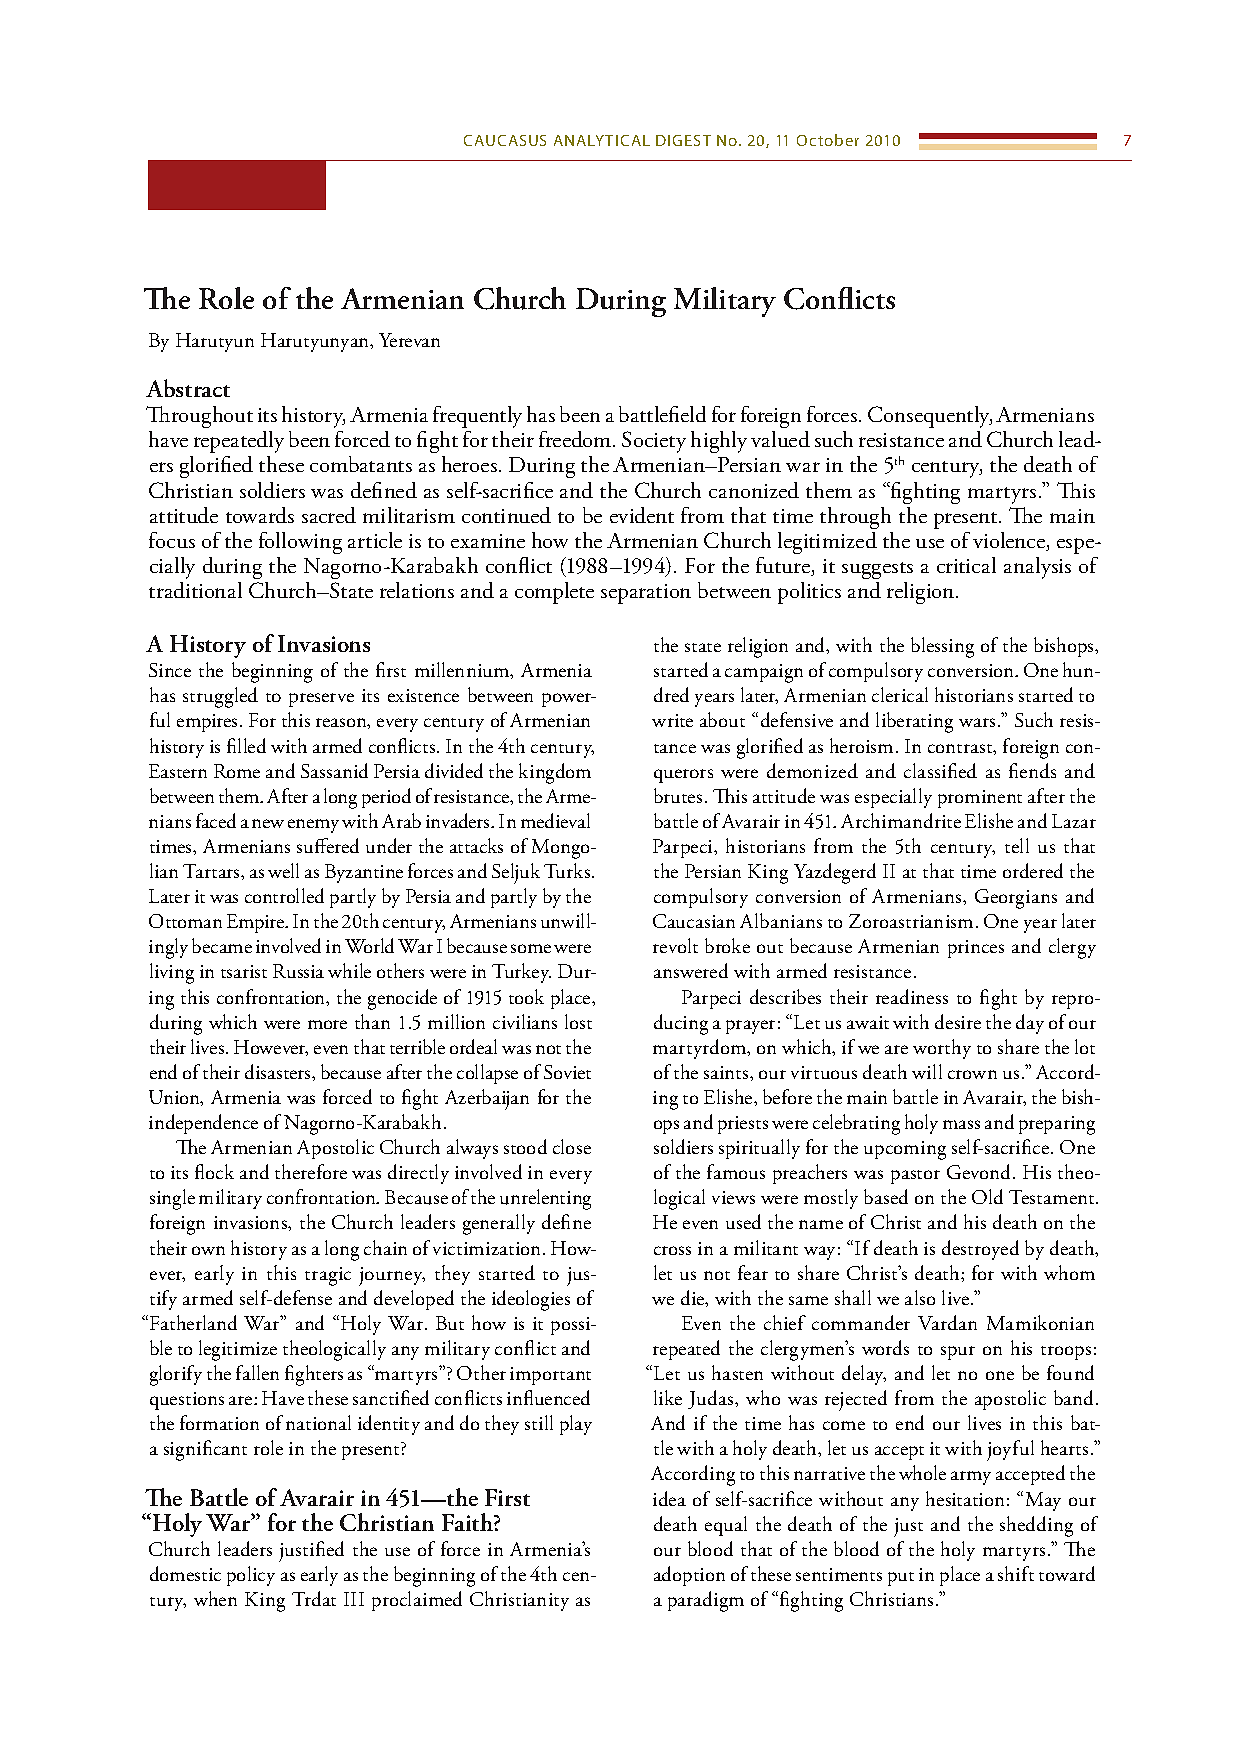 Image resolution: width=1245 pixels, height=1761 pixels. What do you see at coordinates (642, 515) in the document?
I see `evident` at bounding box center [642, 515].
